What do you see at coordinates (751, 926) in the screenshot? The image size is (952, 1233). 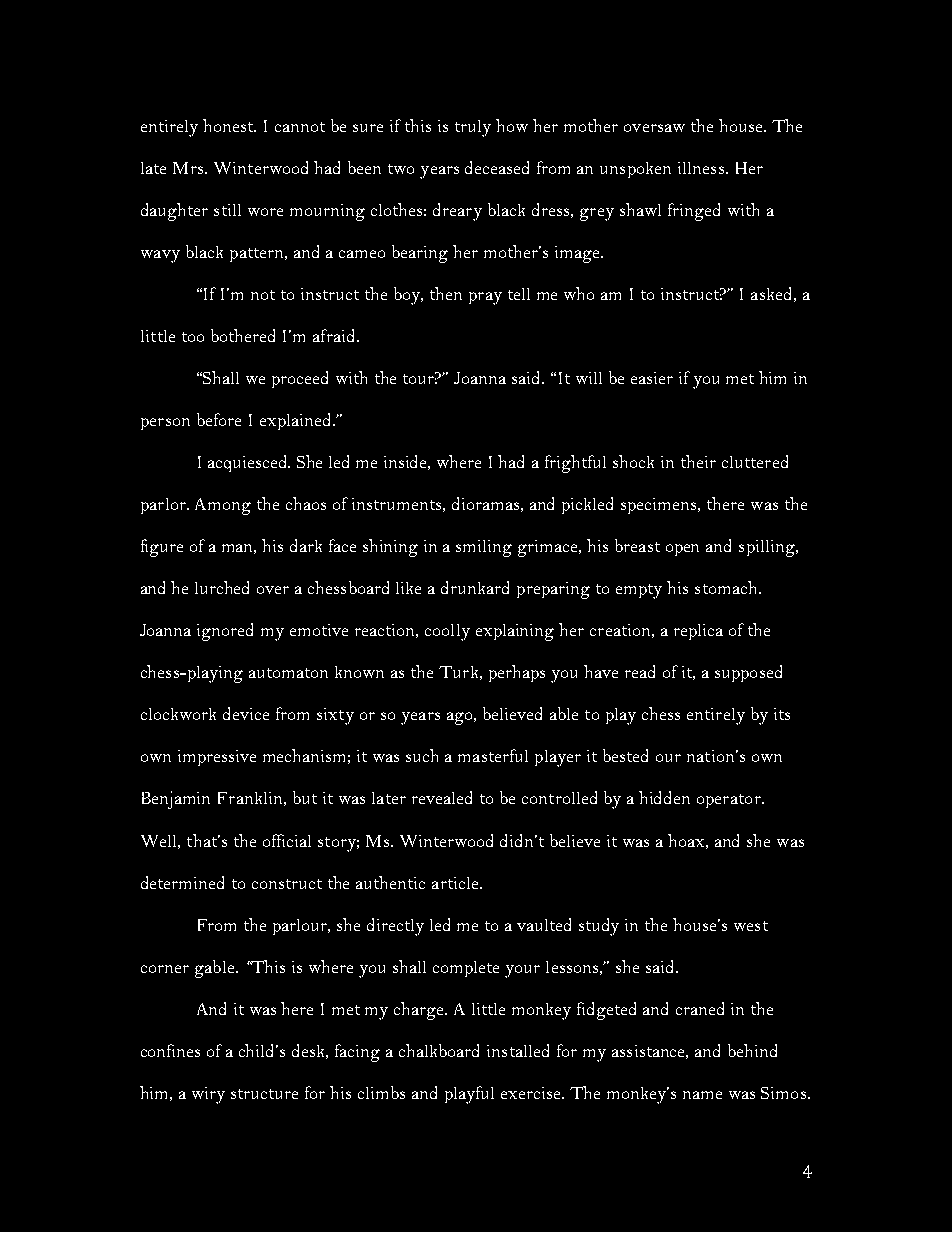 I see `west` at bounding box center [751, 926].
